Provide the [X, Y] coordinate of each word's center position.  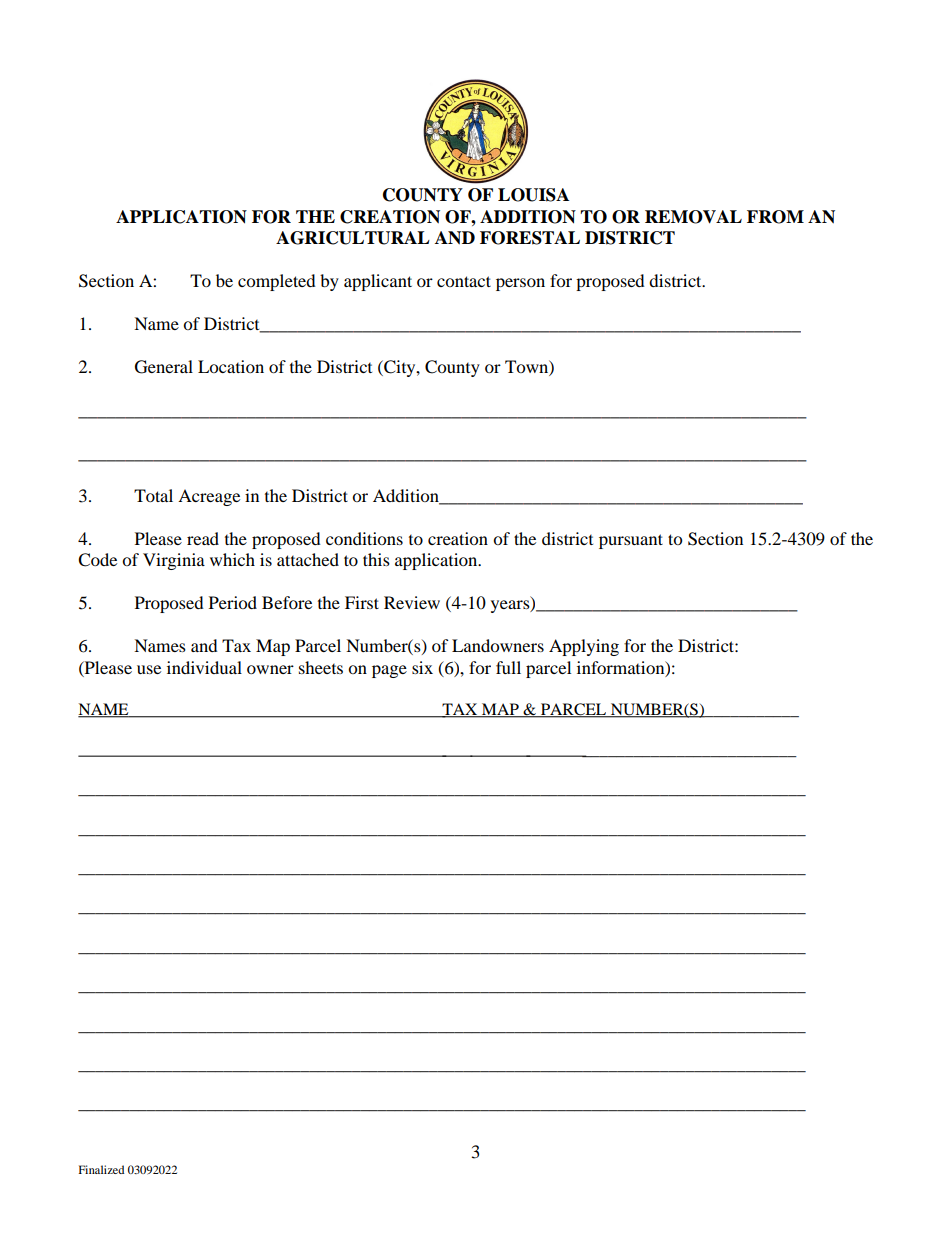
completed [277, 282]
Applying [584, 647]
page [389, 671]
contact [464, 281]
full [508, 667]
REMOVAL [693, 217]
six [422, 667]
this [376, 559]
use [149, 669]
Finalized [101, 1169]
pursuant [631, 541]
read [203, 538]
